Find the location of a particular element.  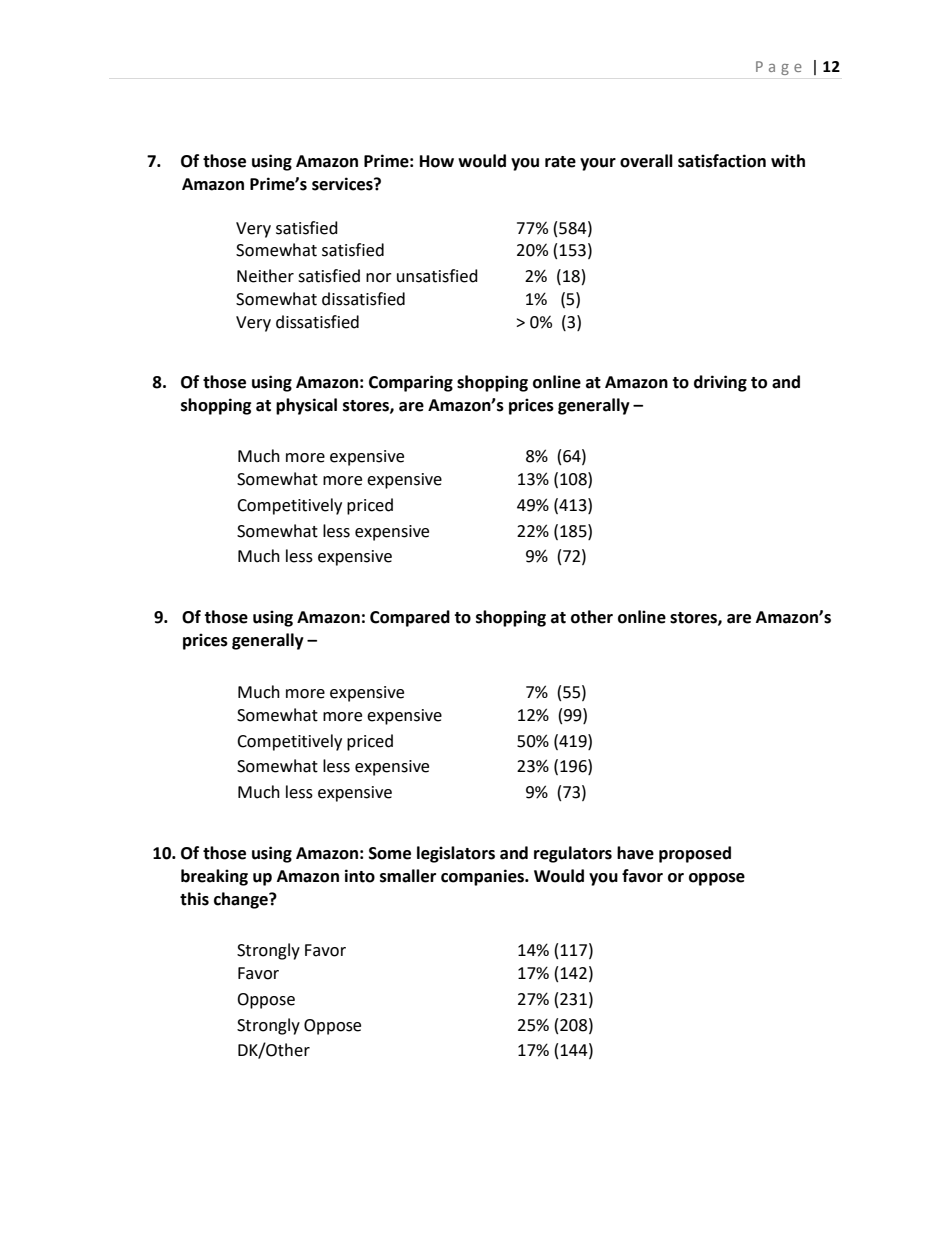

regulators is located at coordinates (573, 854).
